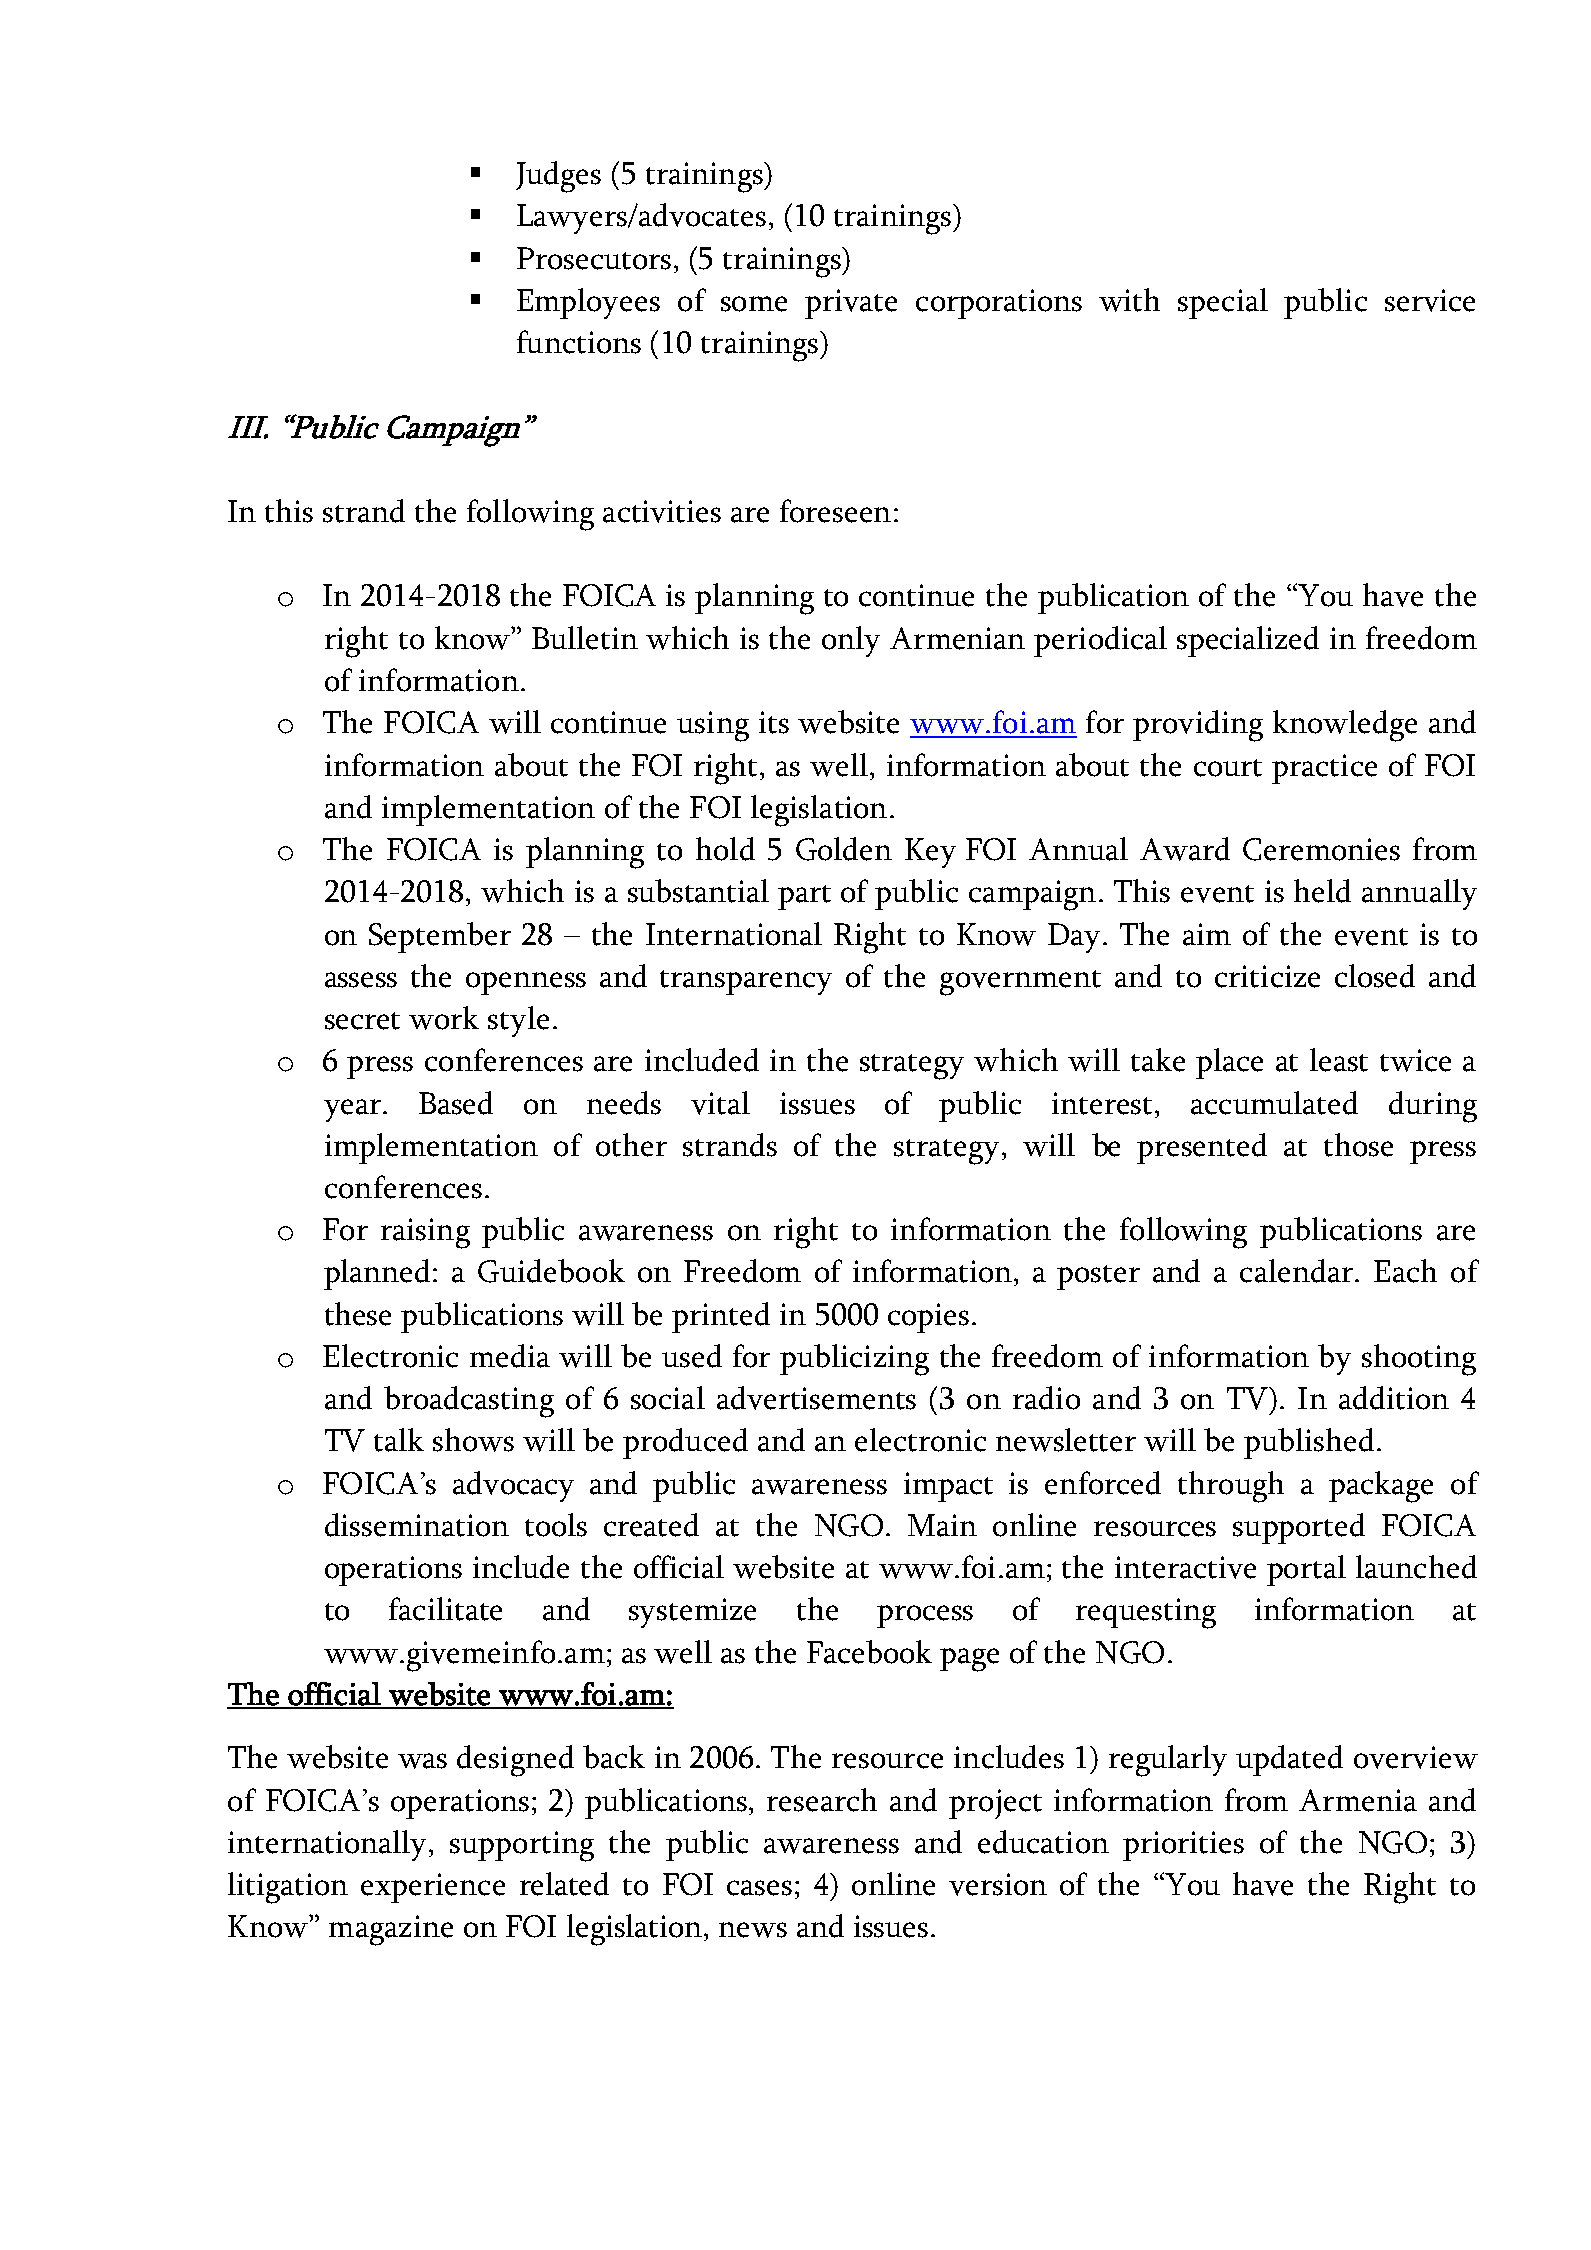  I want to click on September, so click(440, 937).
